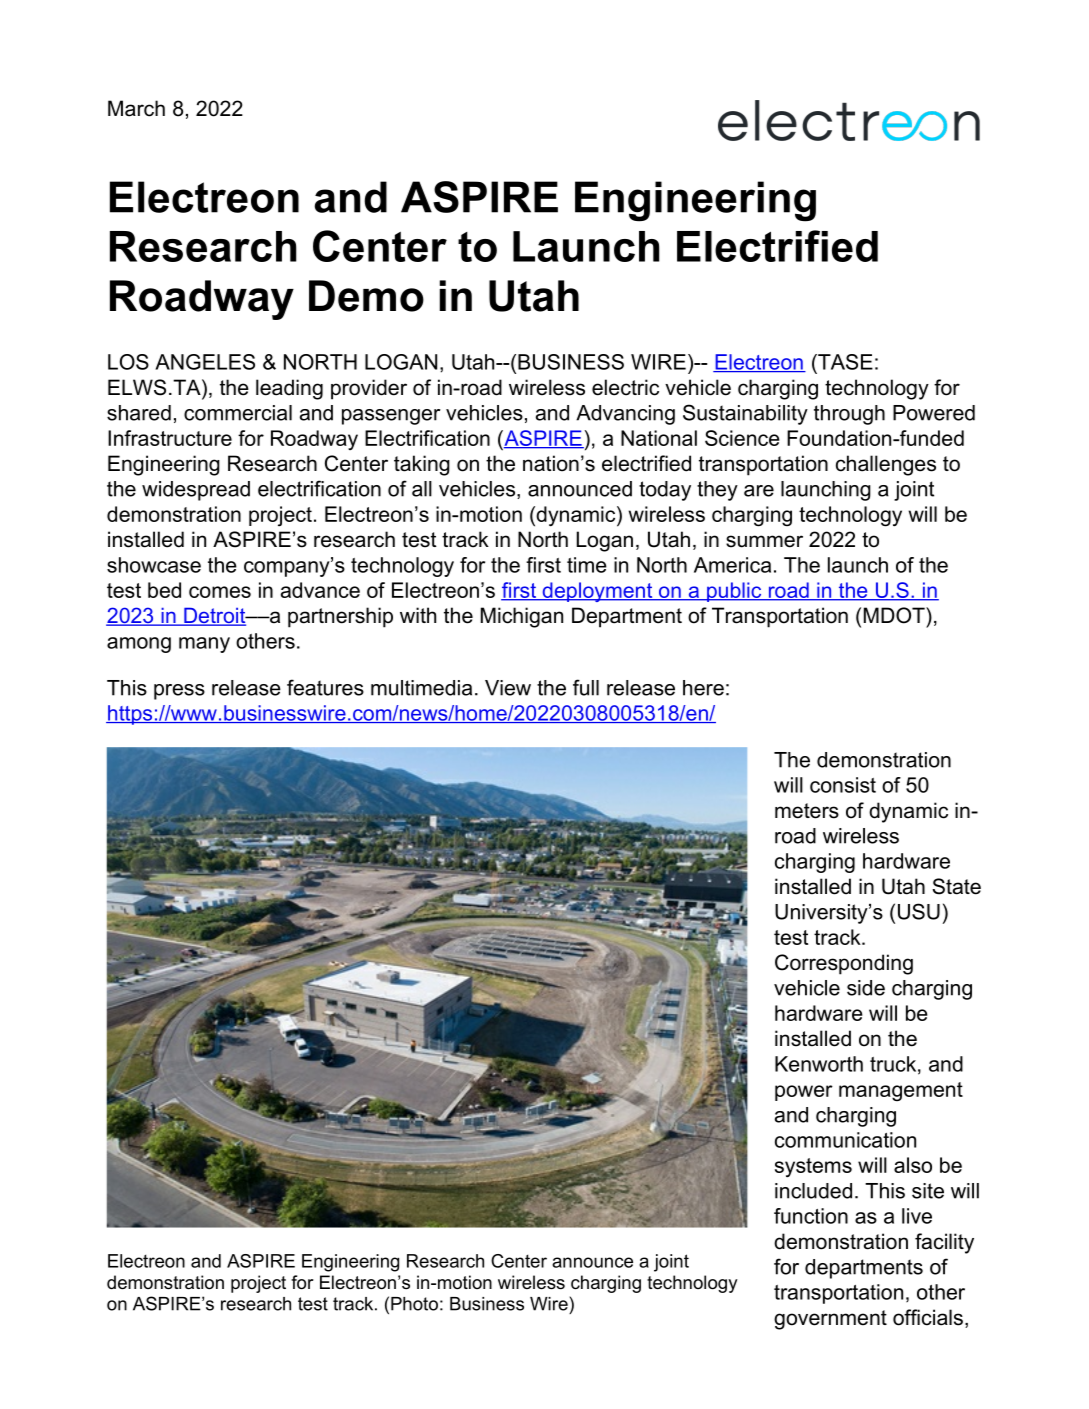  I want to click on features, so click(325, 687).
